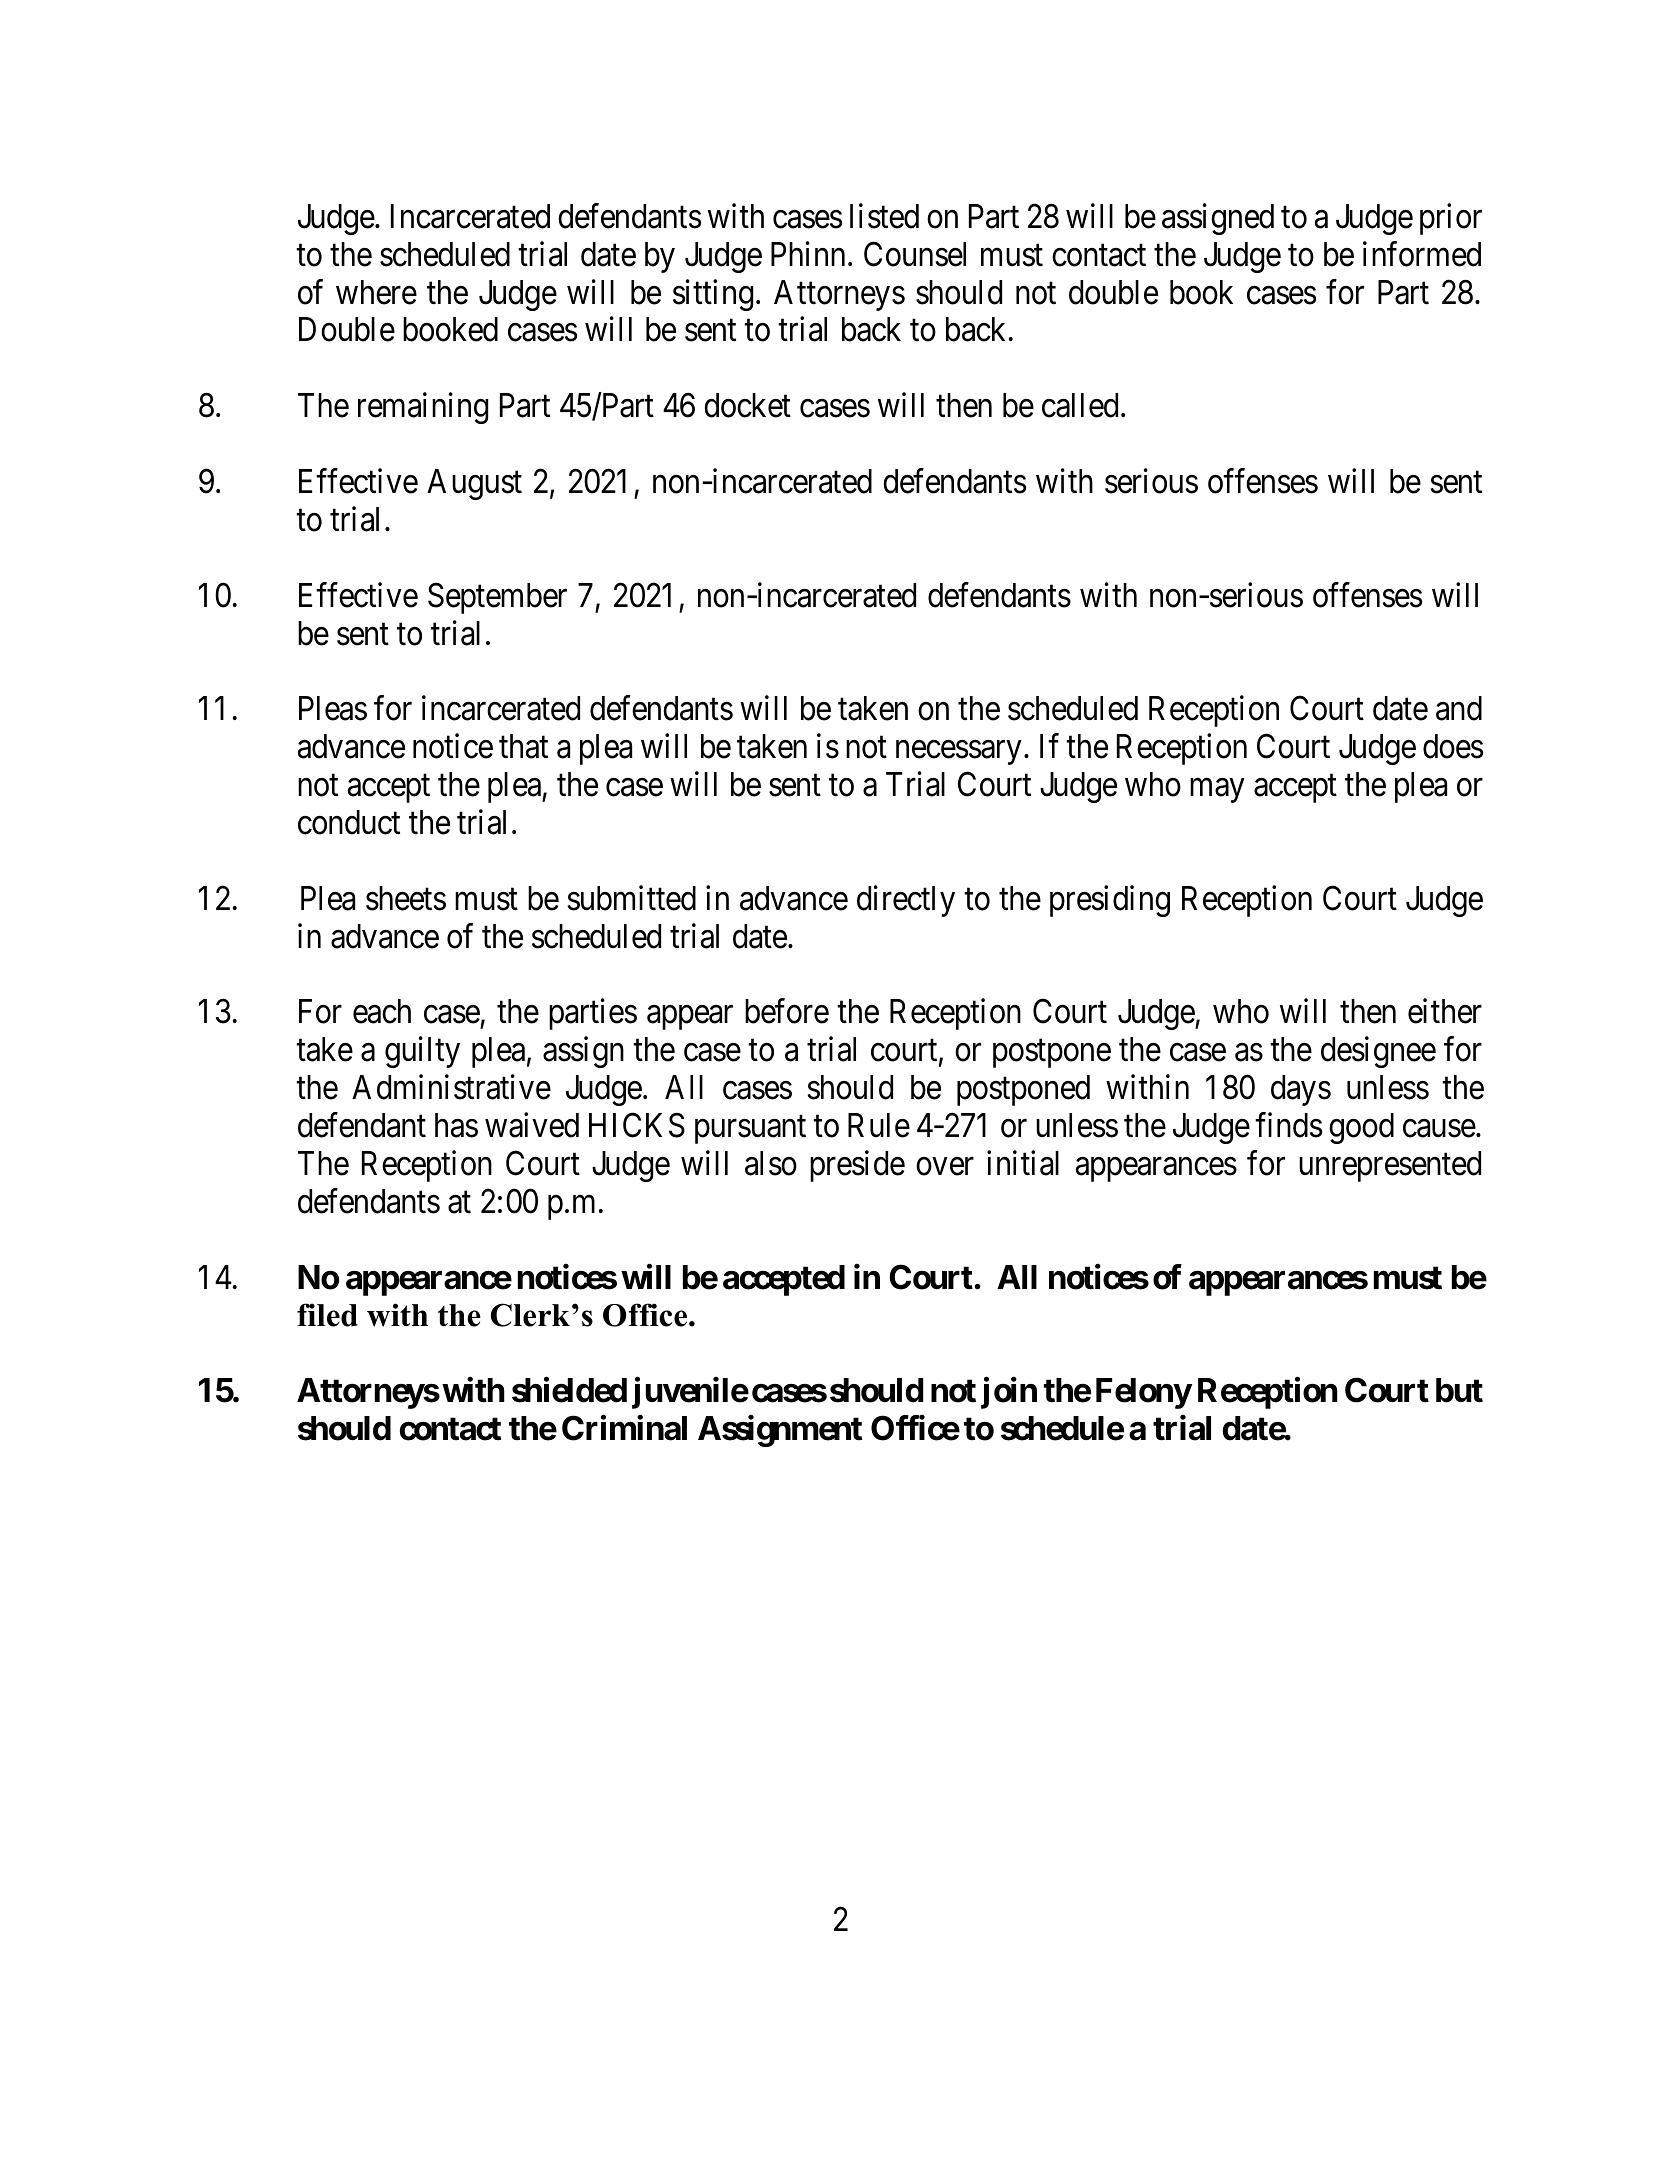  Describe the element at coordinates (349, 822) in the screenshot. I see `conduct` at that location.
